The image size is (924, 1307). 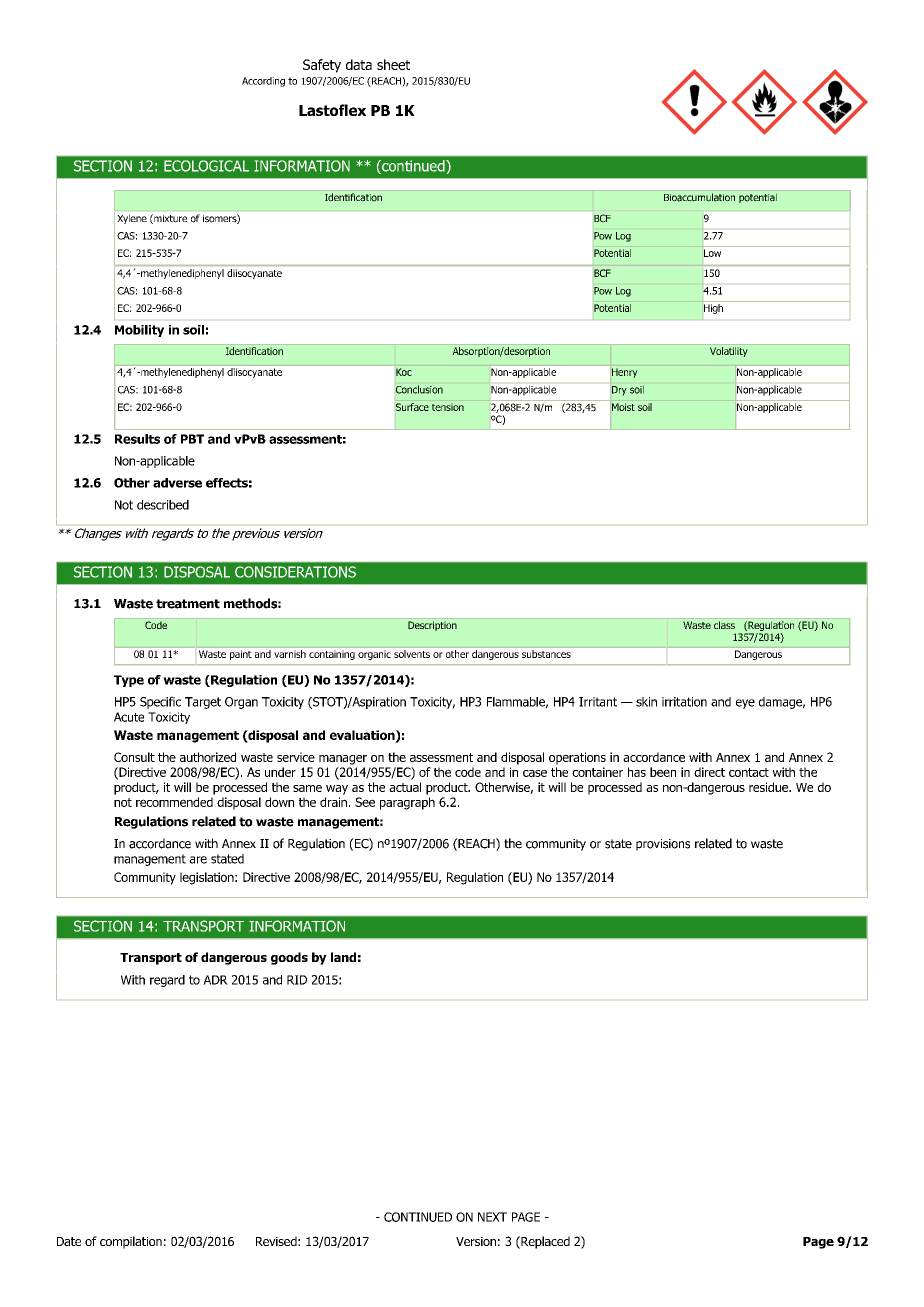 I want to click on compilation, so click(x=131, y=1242).
